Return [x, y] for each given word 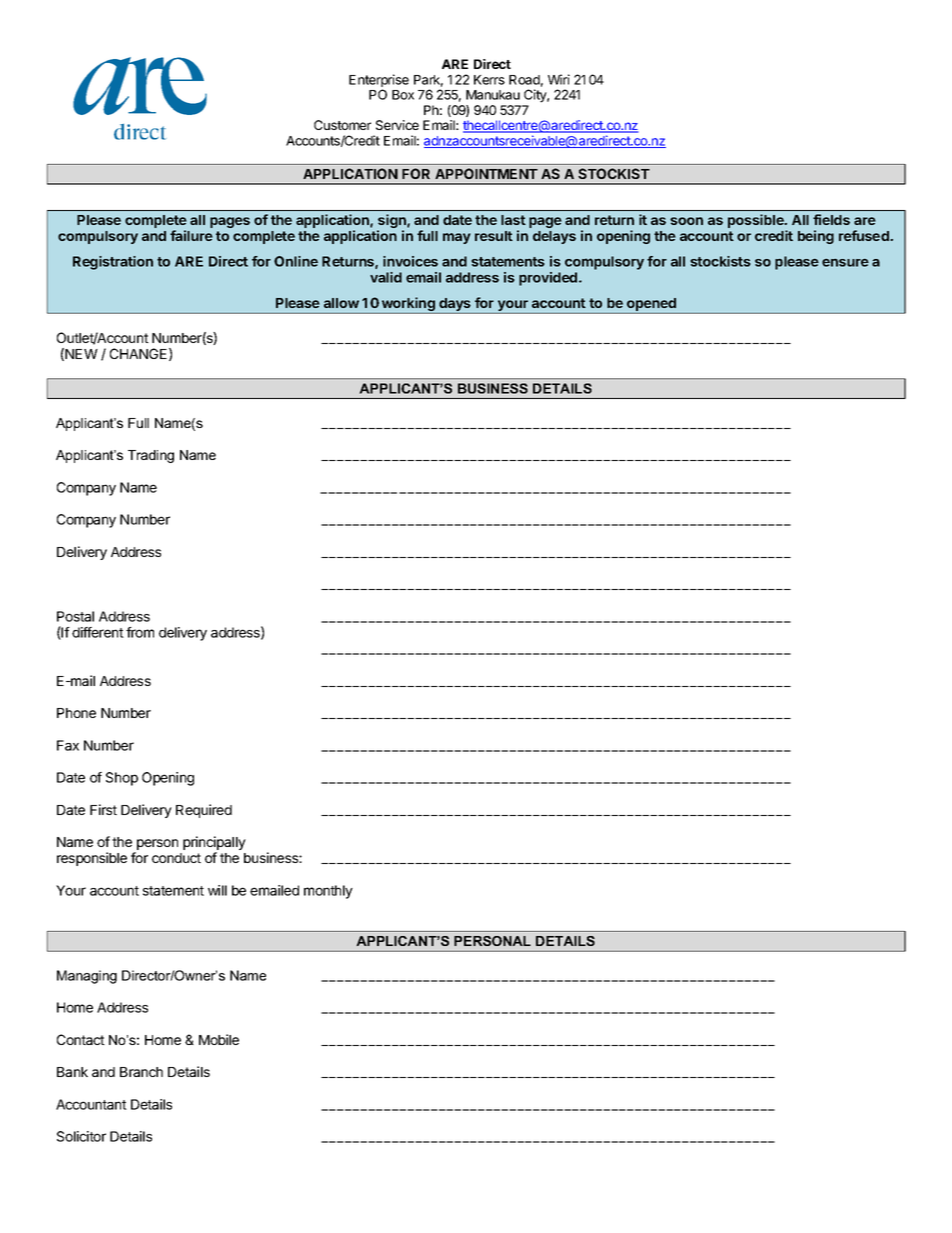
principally [214, 844]
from [140, 632]
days [455, 306]
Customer [342, 125]
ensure [845, 262]
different [98, 632]
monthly [328, 892]
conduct [176, 858]
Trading [151, 456]
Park [428, 81]
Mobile [219, 1039]
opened [651, 306]
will [217, 890]
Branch [141, 1072]
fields [831, 219]
